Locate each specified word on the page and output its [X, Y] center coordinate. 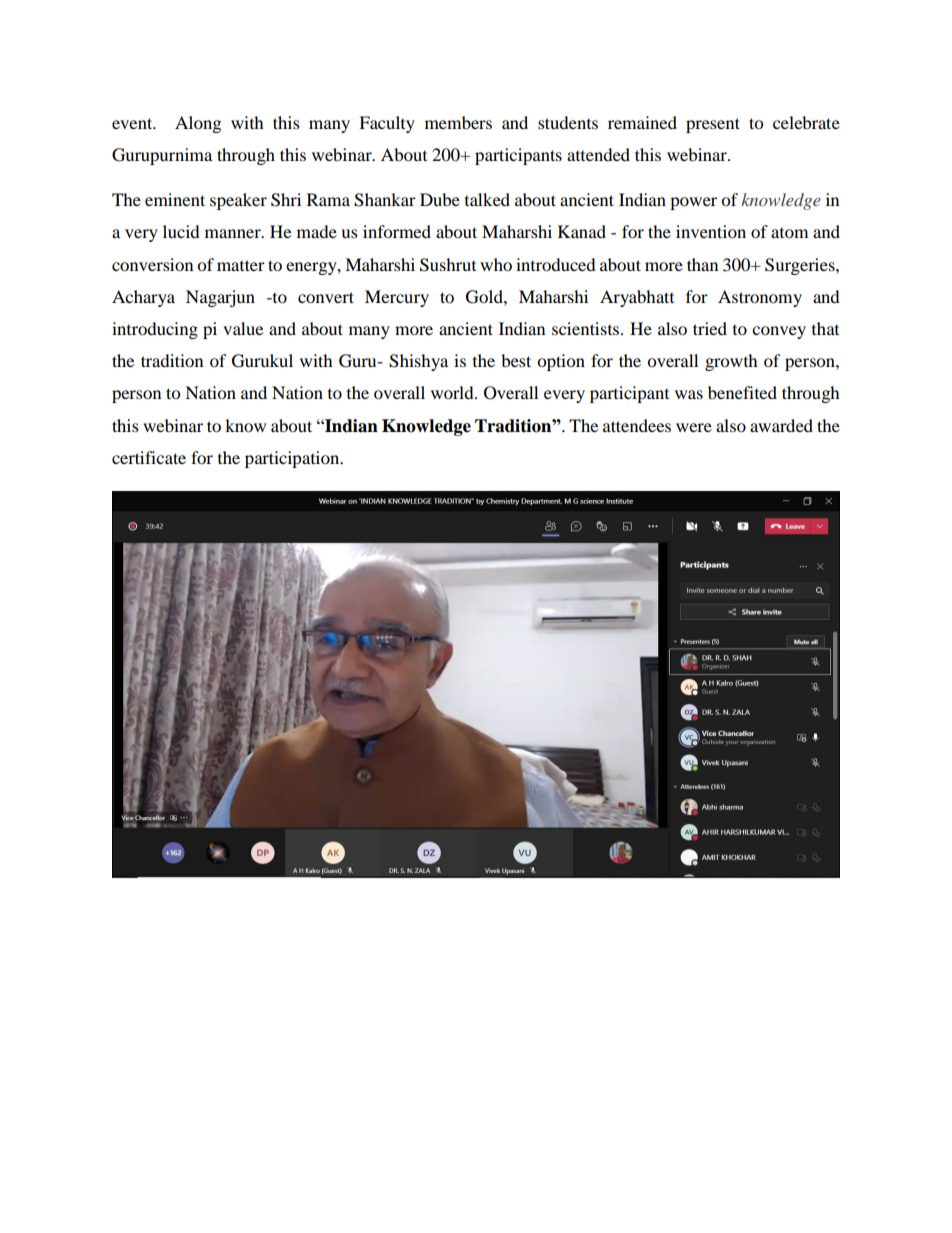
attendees [637, 425]
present [713, 125]
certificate [149, 457]
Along [198, 124]
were [694, 427]
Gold [485, 297]
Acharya [143, 298]
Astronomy [760, 298]
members [458, 122]
